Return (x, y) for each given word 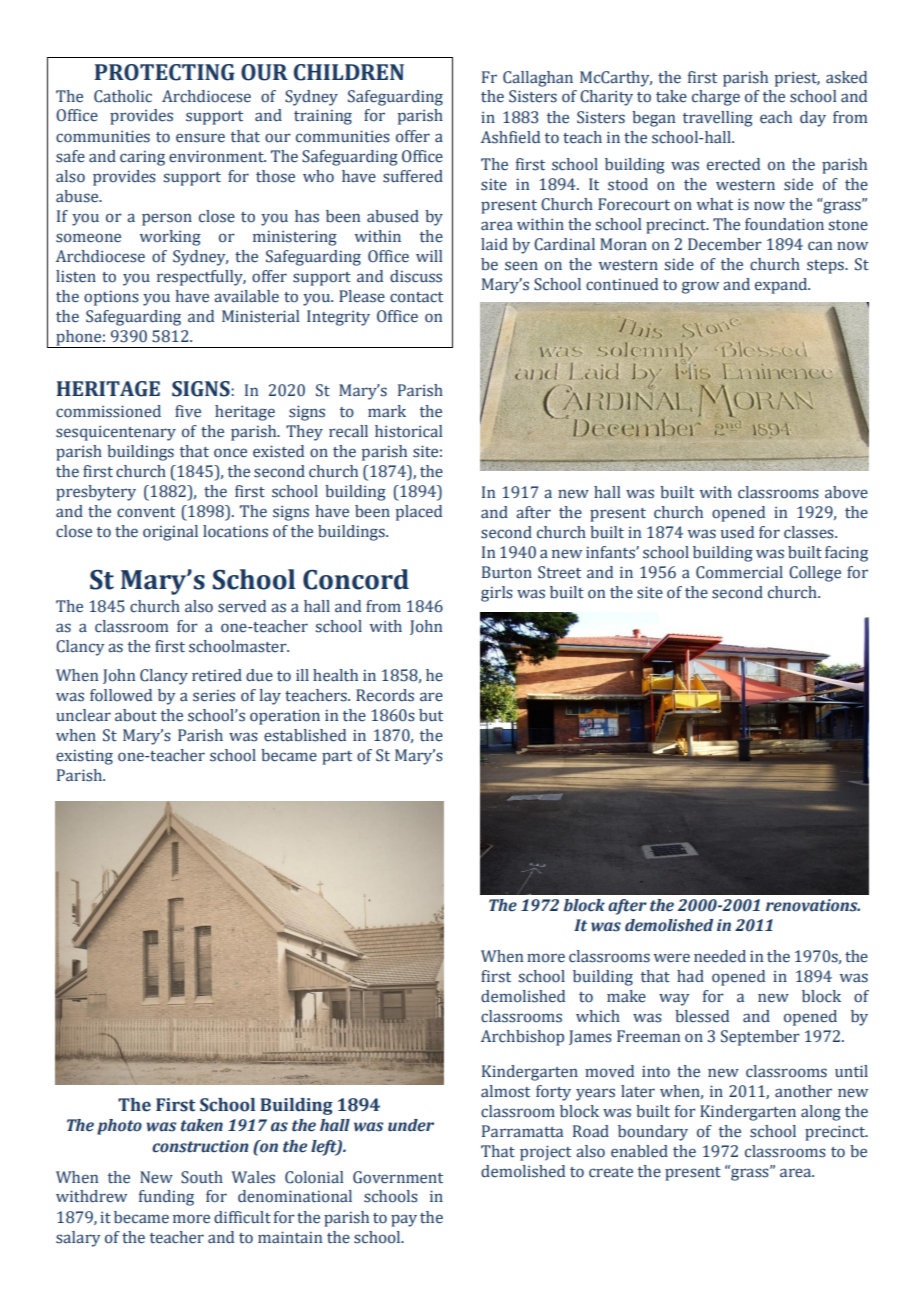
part (337, 758)
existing (84, 757)
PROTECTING (165, 72)
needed (720, 956)
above (846, 492)
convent (146, 512)
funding (166, 1198)
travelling (718, 119)
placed (419, 513)
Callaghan (538, 79)
